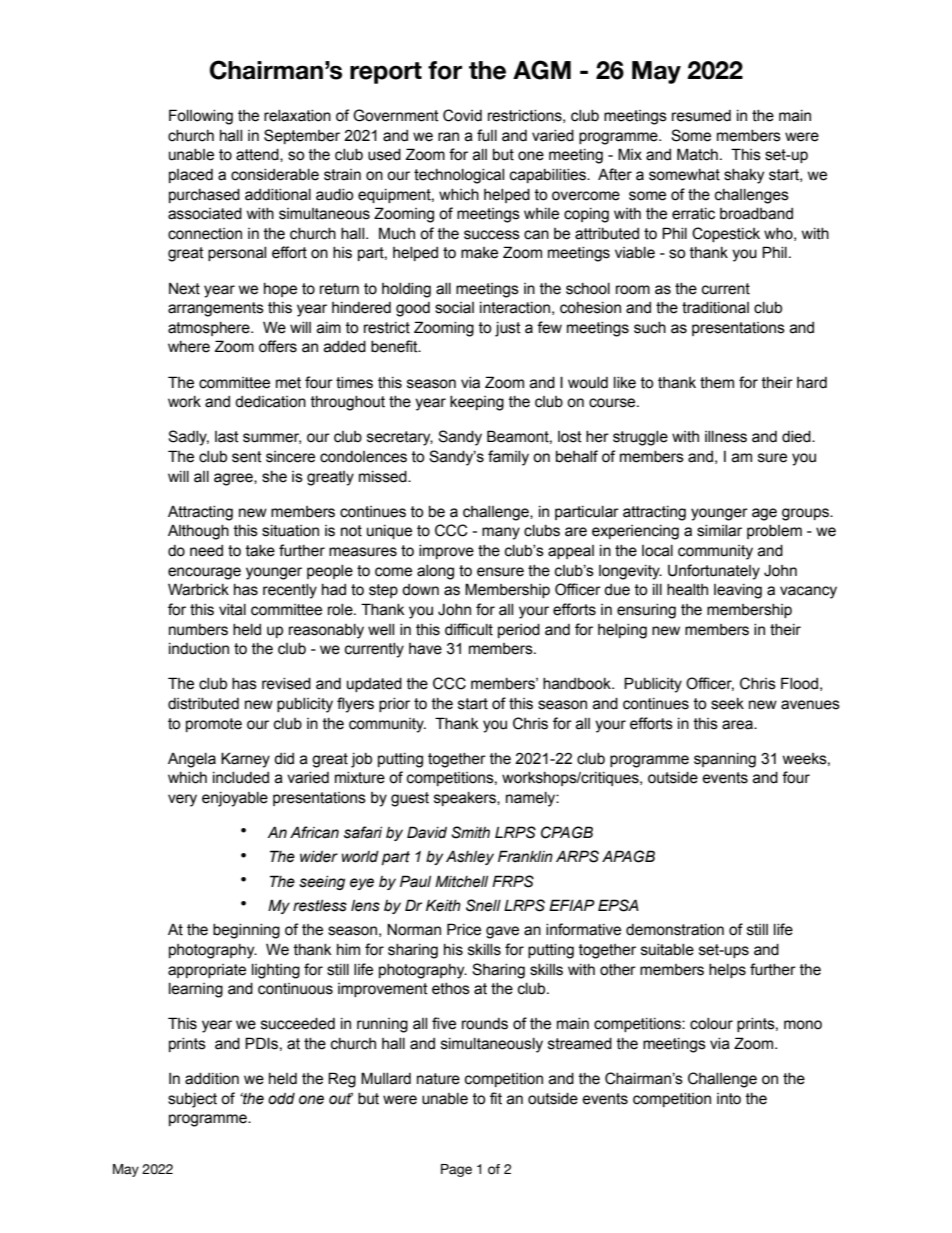 The height and width of the image is (1233, 952). Describe the element at coordinates (272, 438) in the image. I see `summer` at that location.
